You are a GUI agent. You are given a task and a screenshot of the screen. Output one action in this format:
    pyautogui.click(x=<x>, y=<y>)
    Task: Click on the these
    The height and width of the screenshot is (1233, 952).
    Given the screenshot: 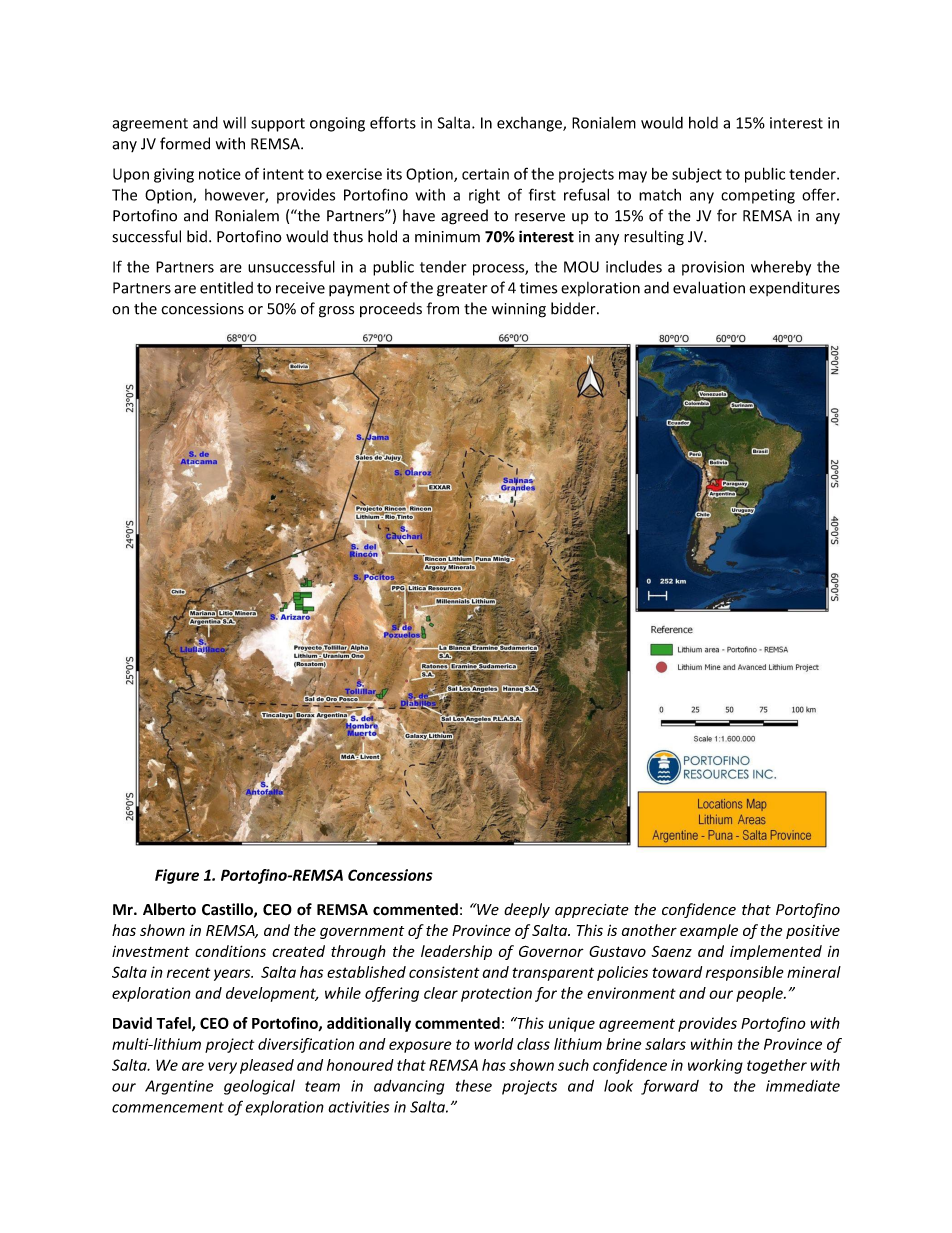 What is the action you would take?
    pyautogui.click(x=474, y=1086)
